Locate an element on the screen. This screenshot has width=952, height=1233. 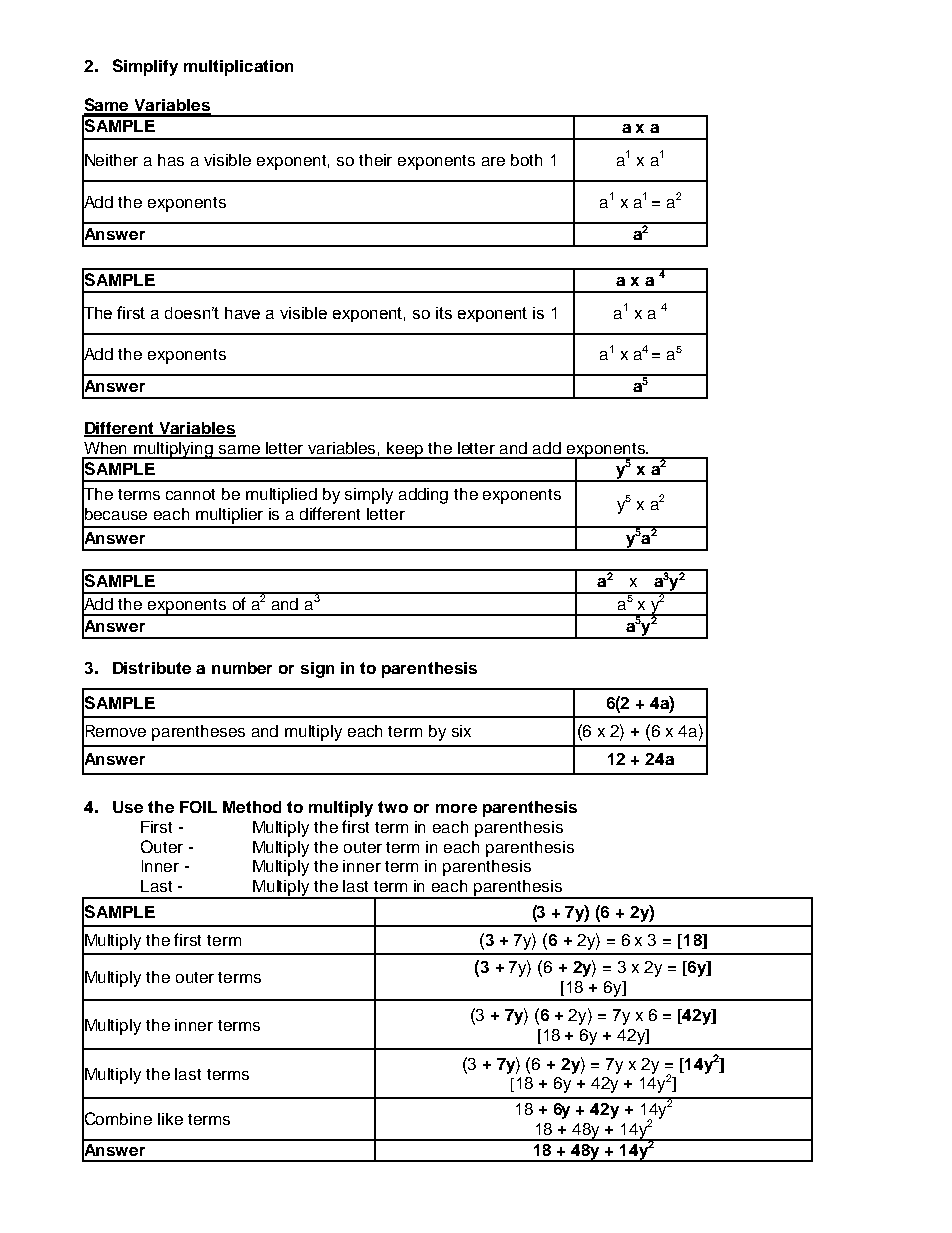
six is located at coordinates (461, 731).
